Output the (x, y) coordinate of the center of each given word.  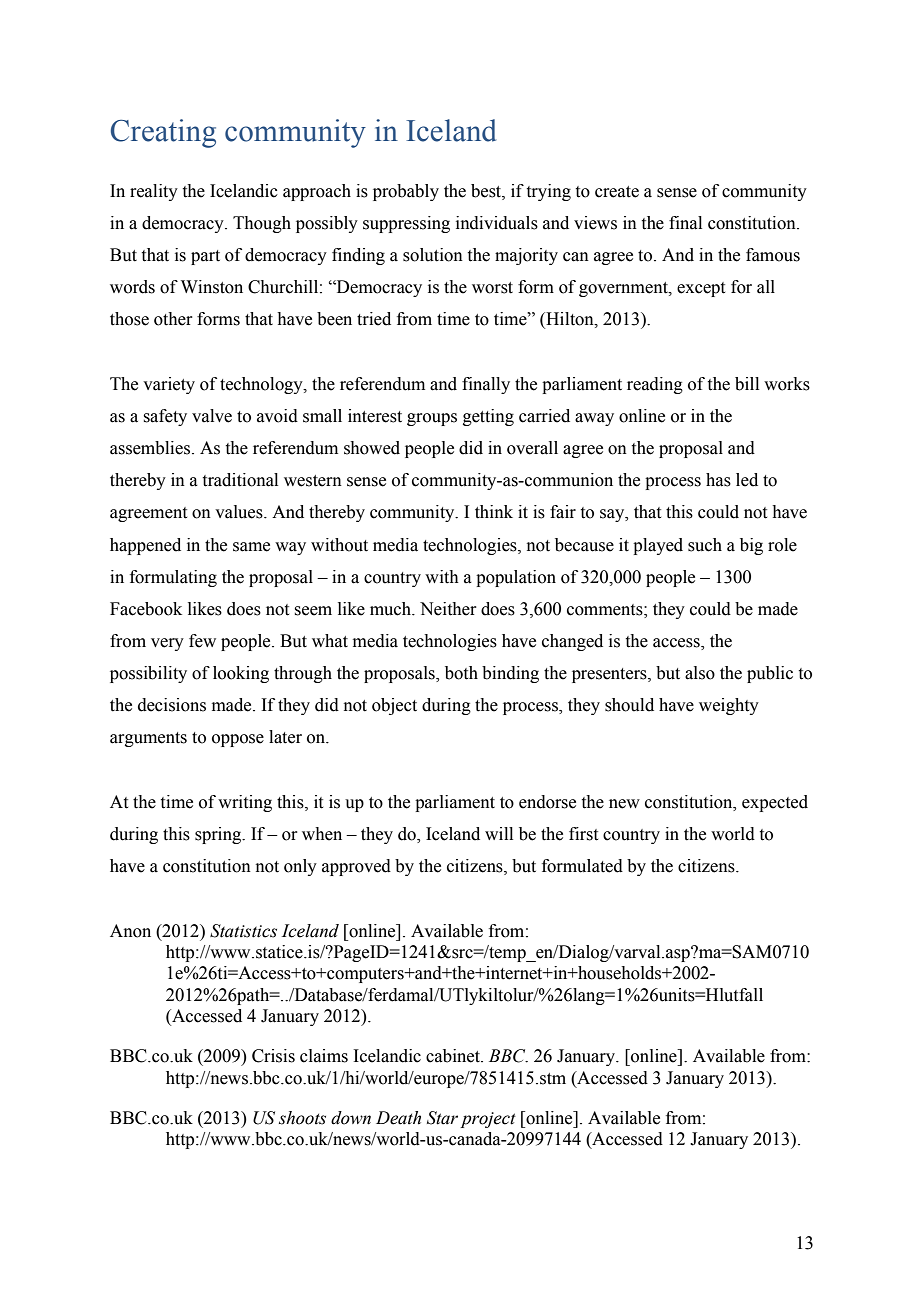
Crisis (273, 1056)
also (700, 673)
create (617, 192)
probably (406, 192)
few (202, 641)
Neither (448, 609)
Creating (163, 133)
